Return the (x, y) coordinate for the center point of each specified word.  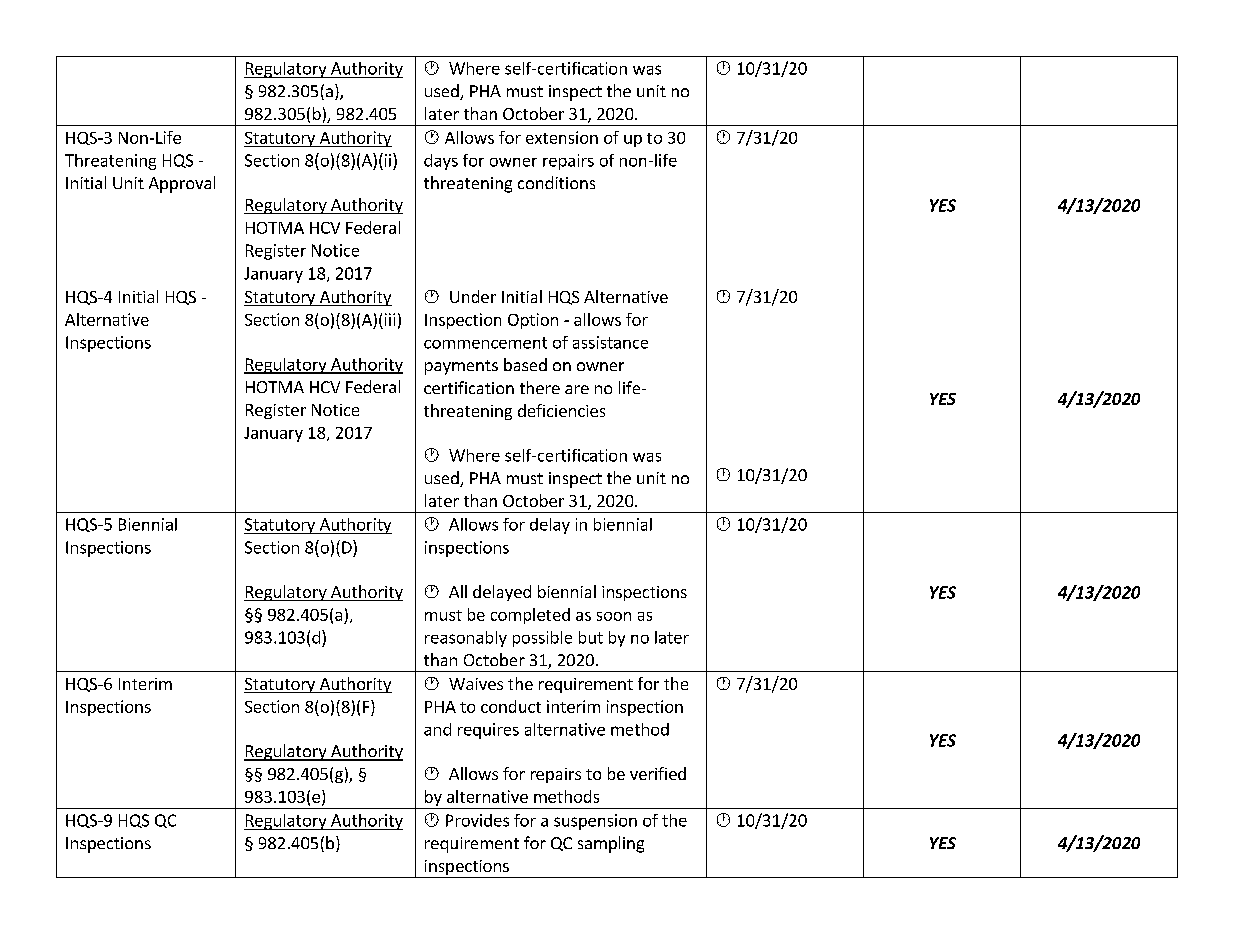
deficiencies (561, 410)
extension (562, 137)
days (441, 162)
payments (461, 367)
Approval (182, 184)
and (437, 729)
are (577, 389)
